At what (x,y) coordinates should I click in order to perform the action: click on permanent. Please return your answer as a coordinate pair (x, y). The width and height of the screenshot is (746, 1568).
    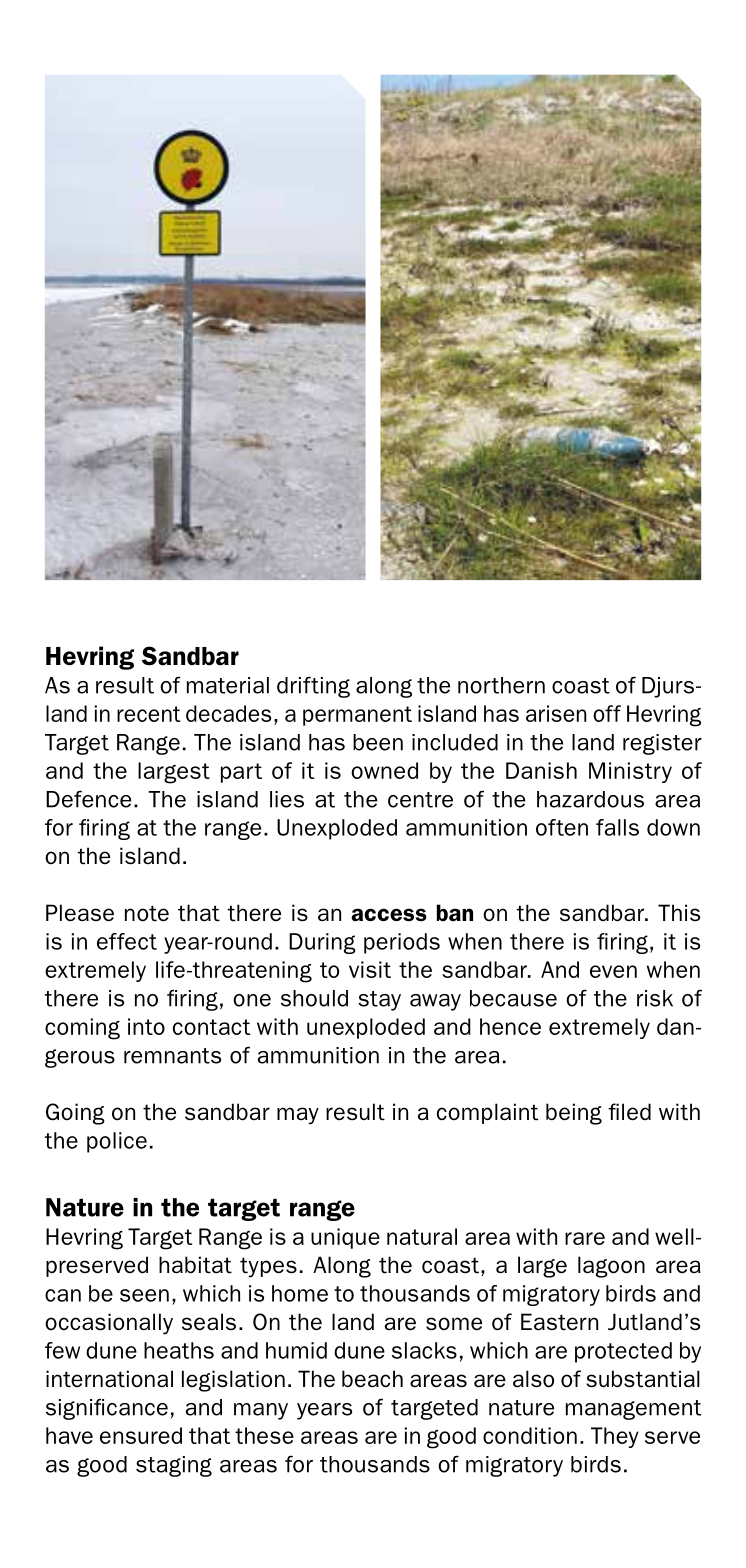
    Looking at the image, I should click on (357, 716).
